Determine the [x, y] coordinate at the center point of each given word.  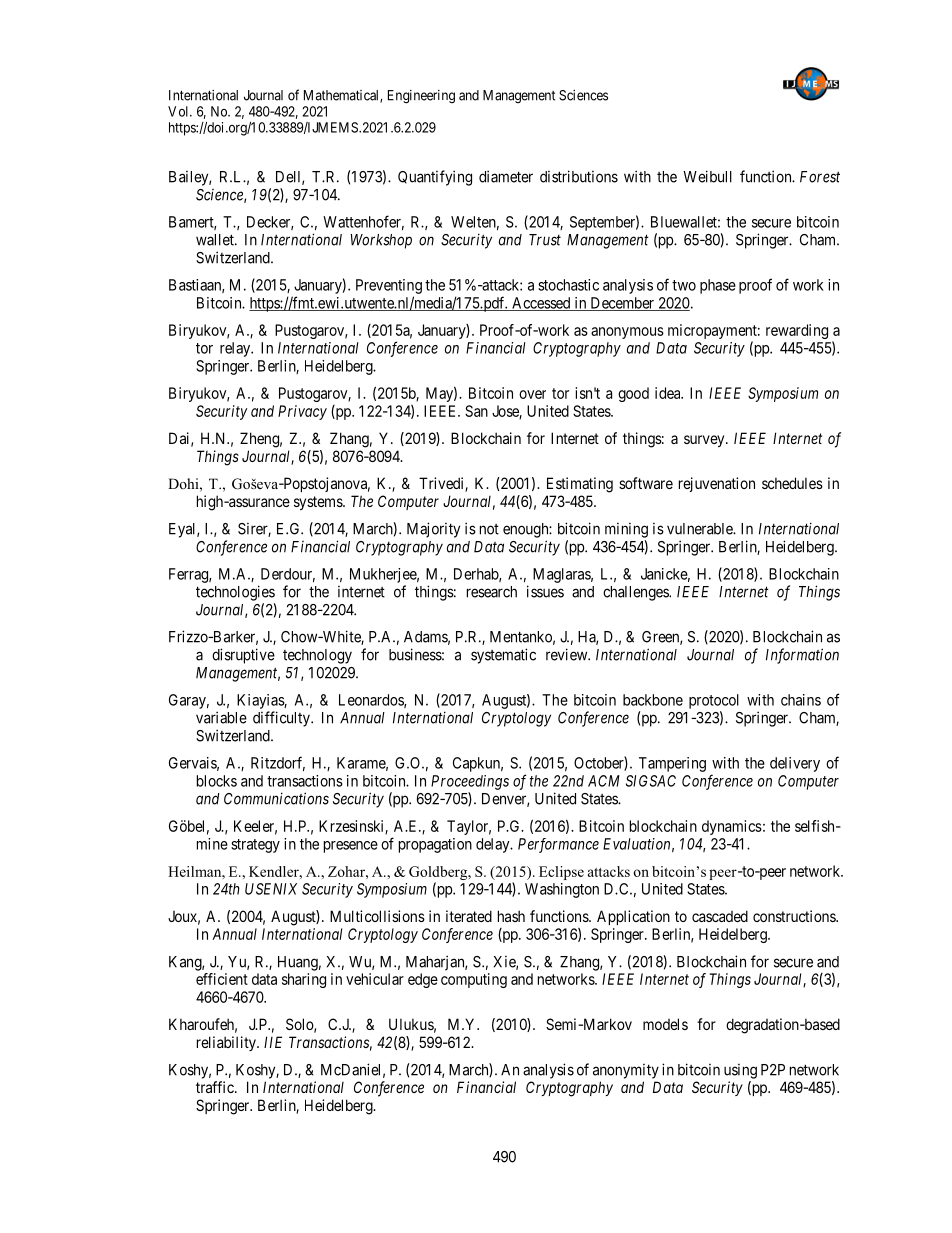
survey [705, 441]
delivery [795, 764]
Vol [179, 111]
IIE [273, 1042]
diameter [506, 176]
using [740, 1071]
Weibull [707, 176]
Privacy [302, 412]
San [476, 411]
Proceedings [470, 782]
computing [474, 980]
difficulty [282, 719]
